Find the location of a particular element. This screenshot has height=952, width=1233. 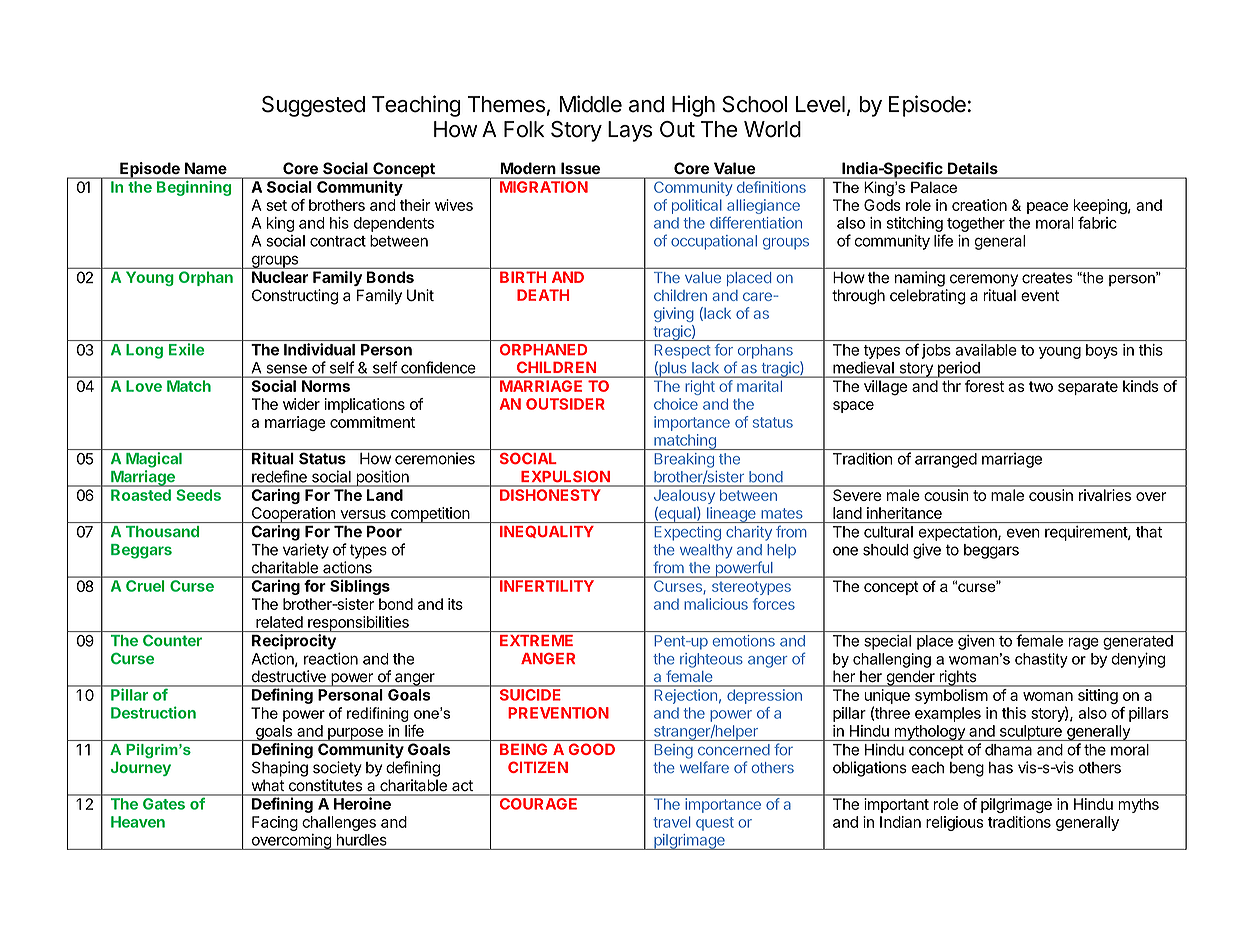

creates is located at coordinates (1047, 278).
